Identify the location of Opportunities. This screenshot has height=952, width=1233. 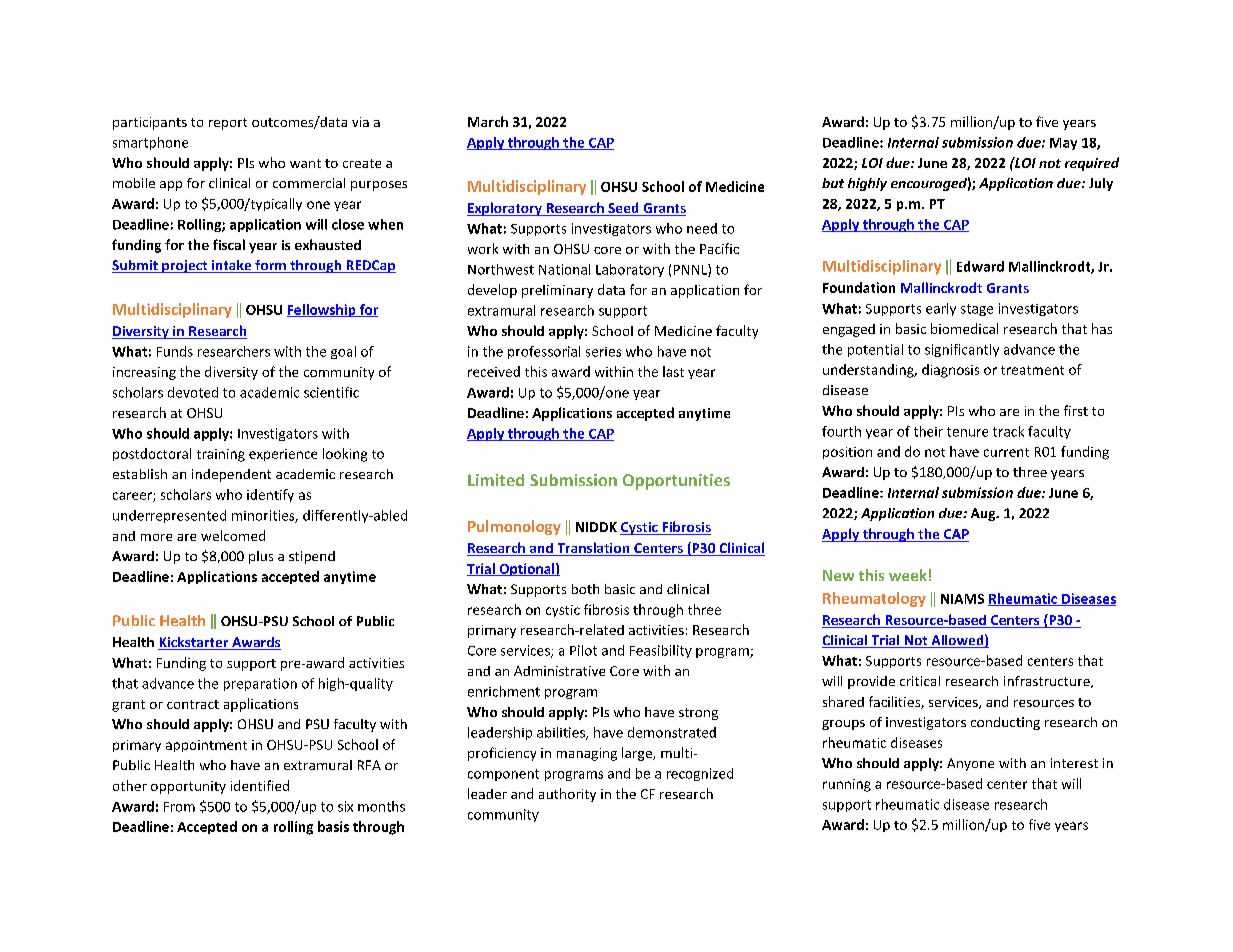
(676, 482).
